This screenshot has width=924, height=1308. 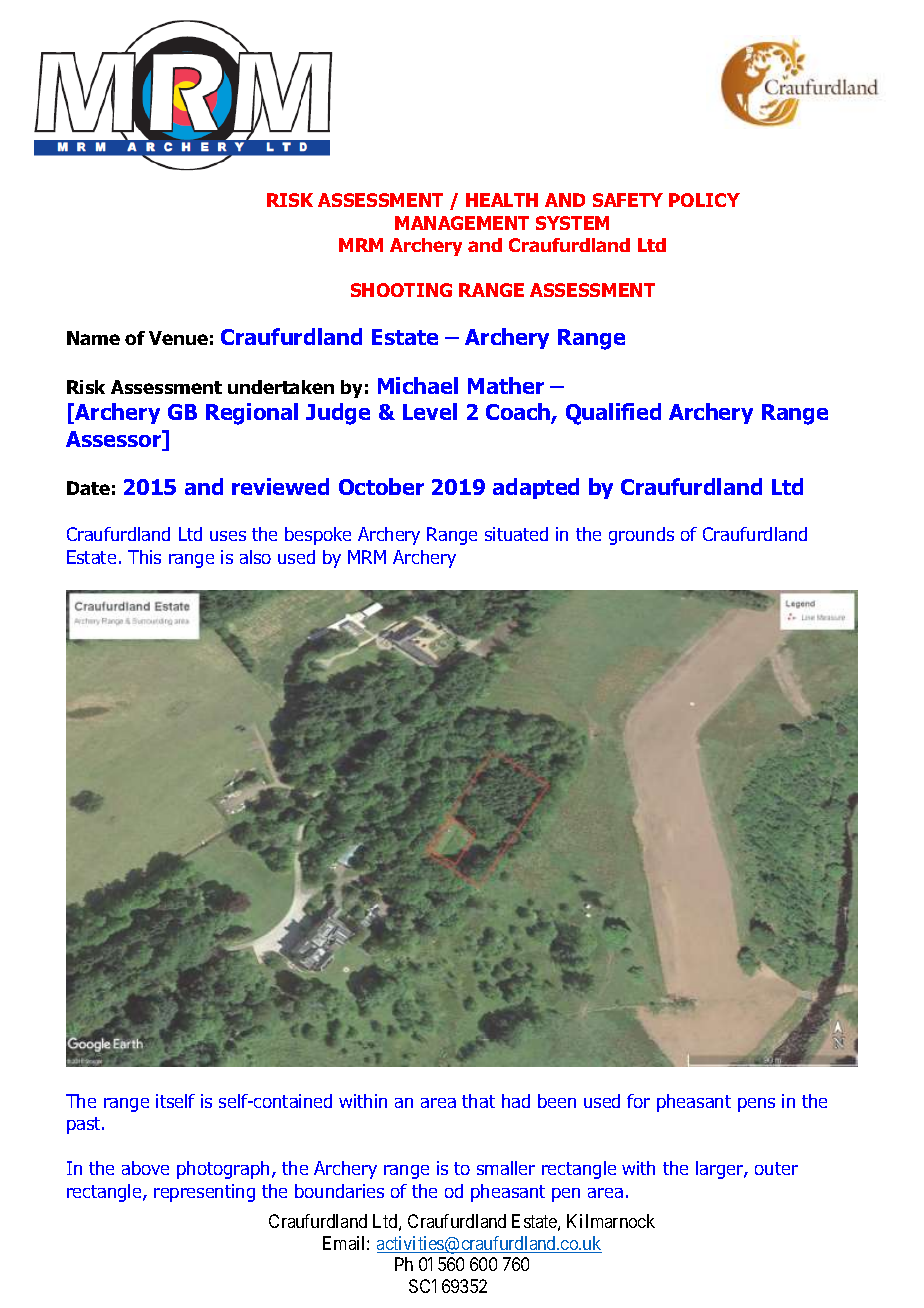 I want to click on This, so click(x=144, y=557).
